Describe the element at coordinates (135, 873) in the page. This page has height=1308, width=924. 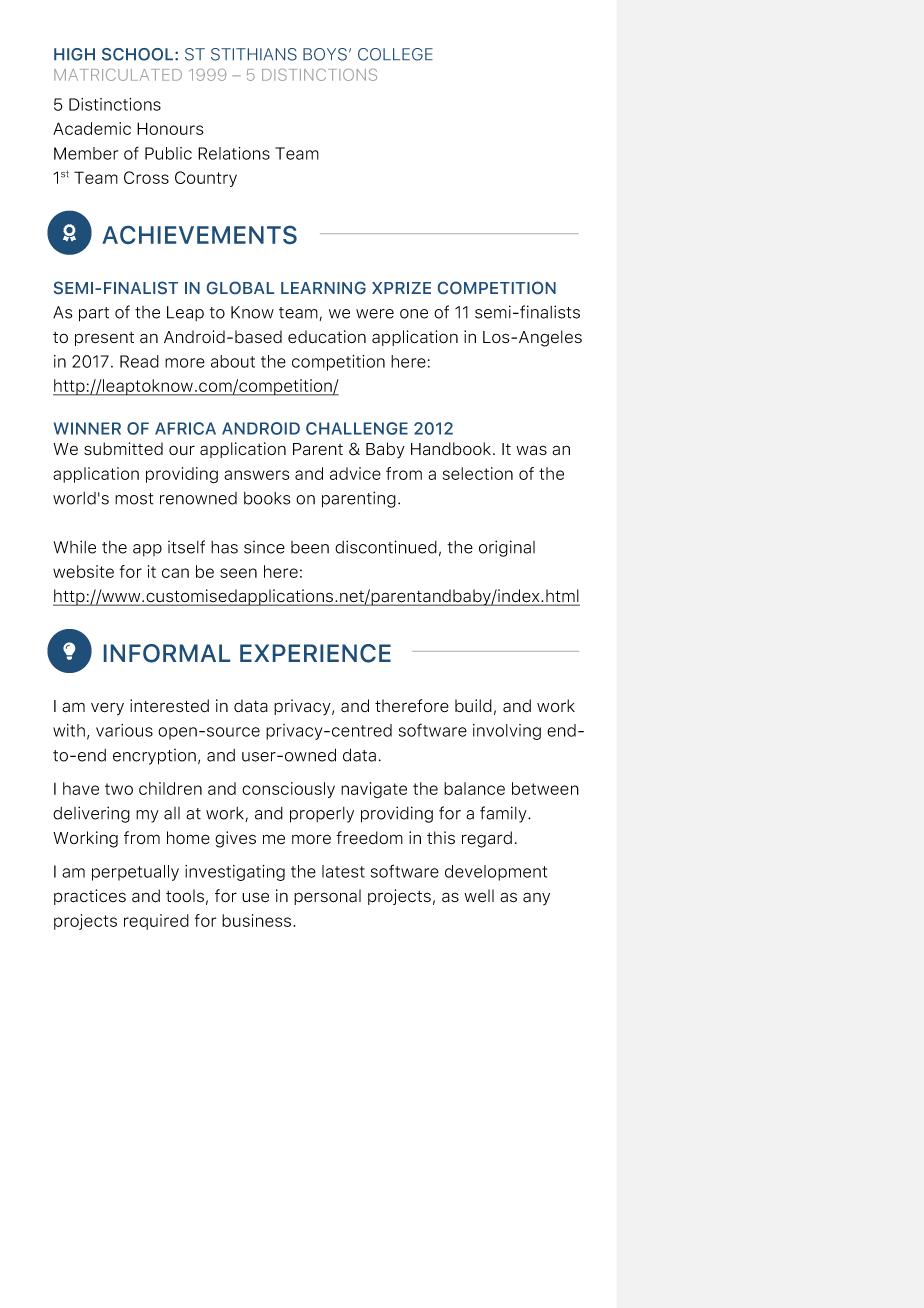
I see `perpetually` at that location.
